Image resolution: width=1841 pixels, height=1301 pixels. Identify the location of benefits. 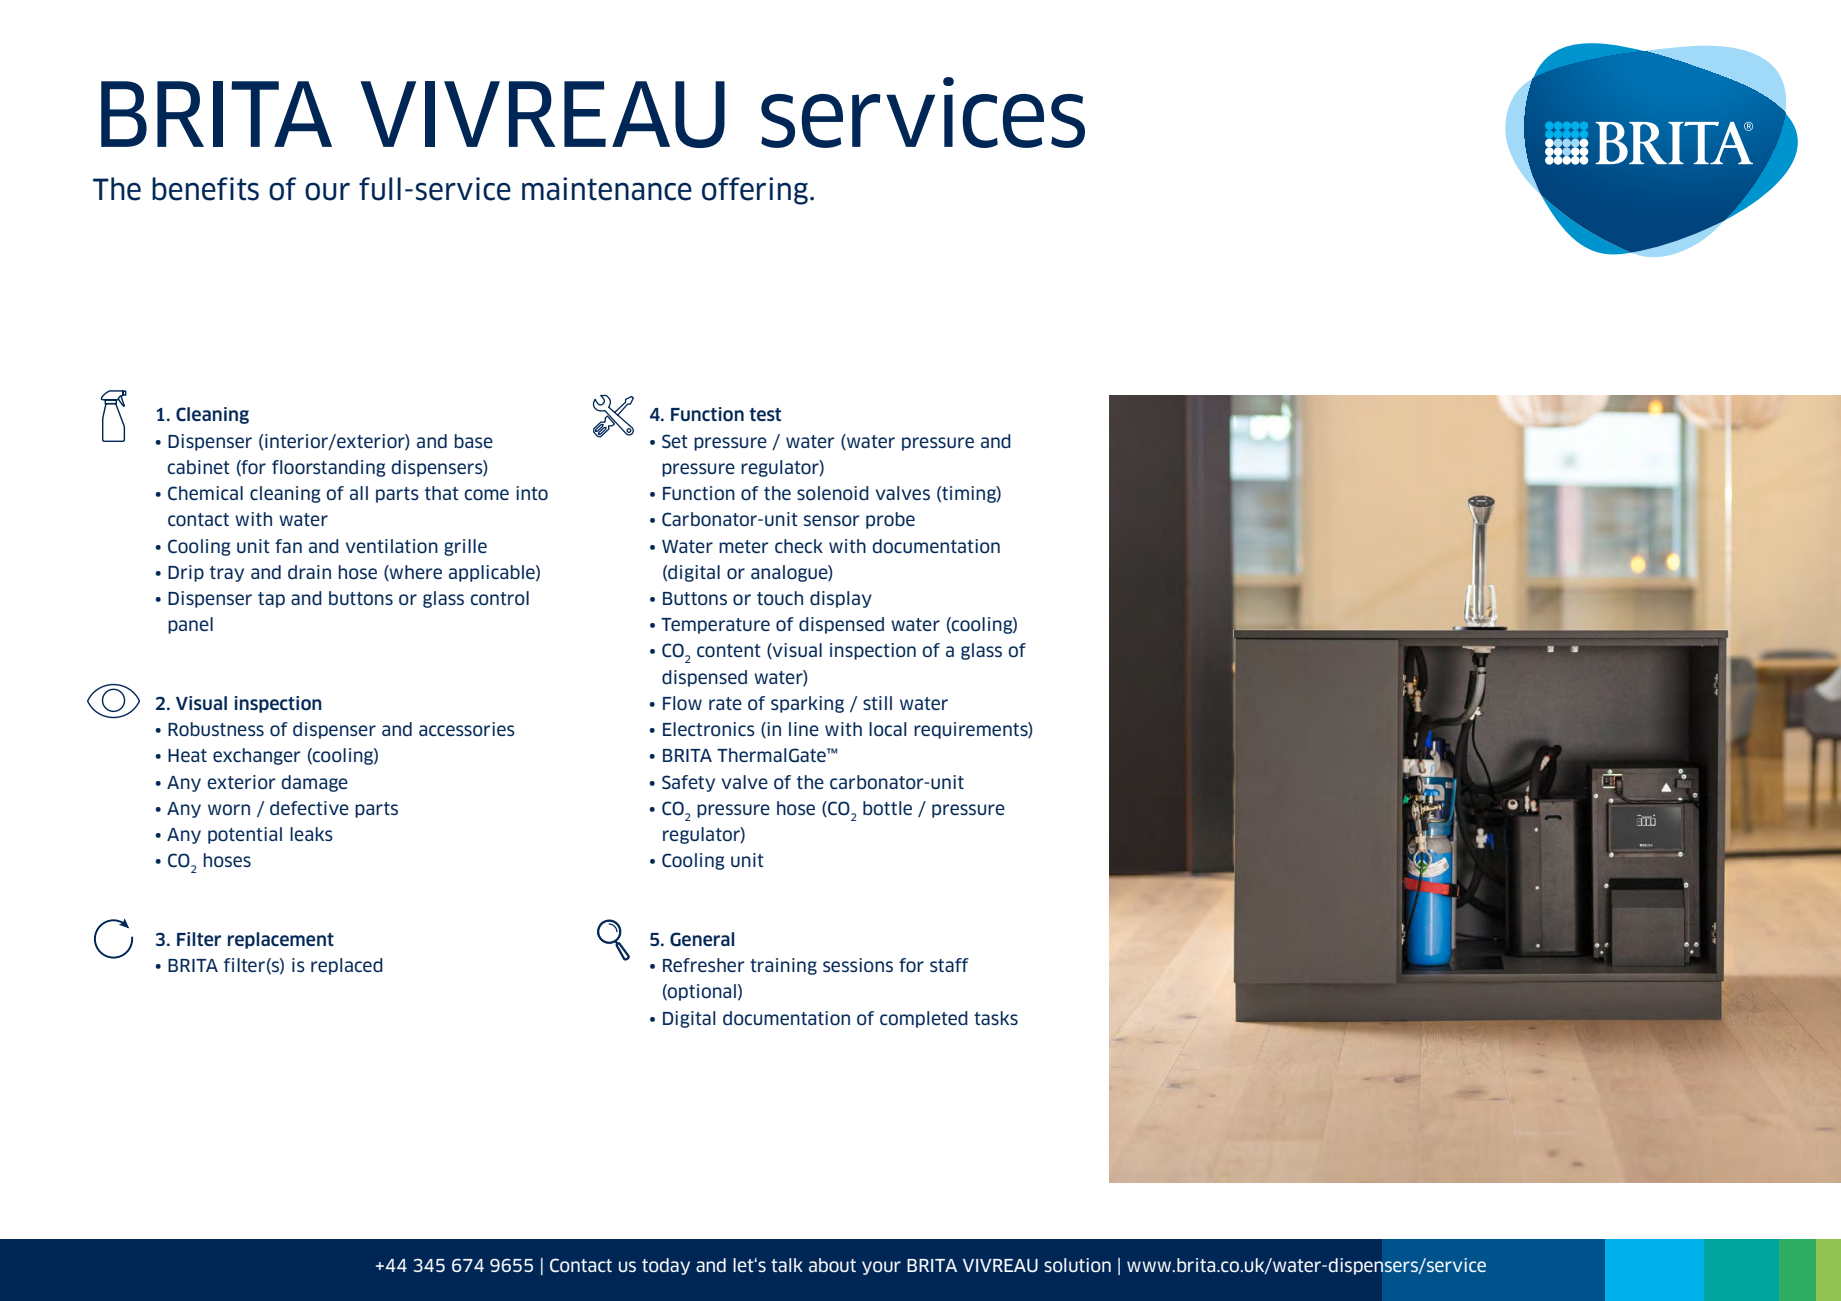
(205, 189).
